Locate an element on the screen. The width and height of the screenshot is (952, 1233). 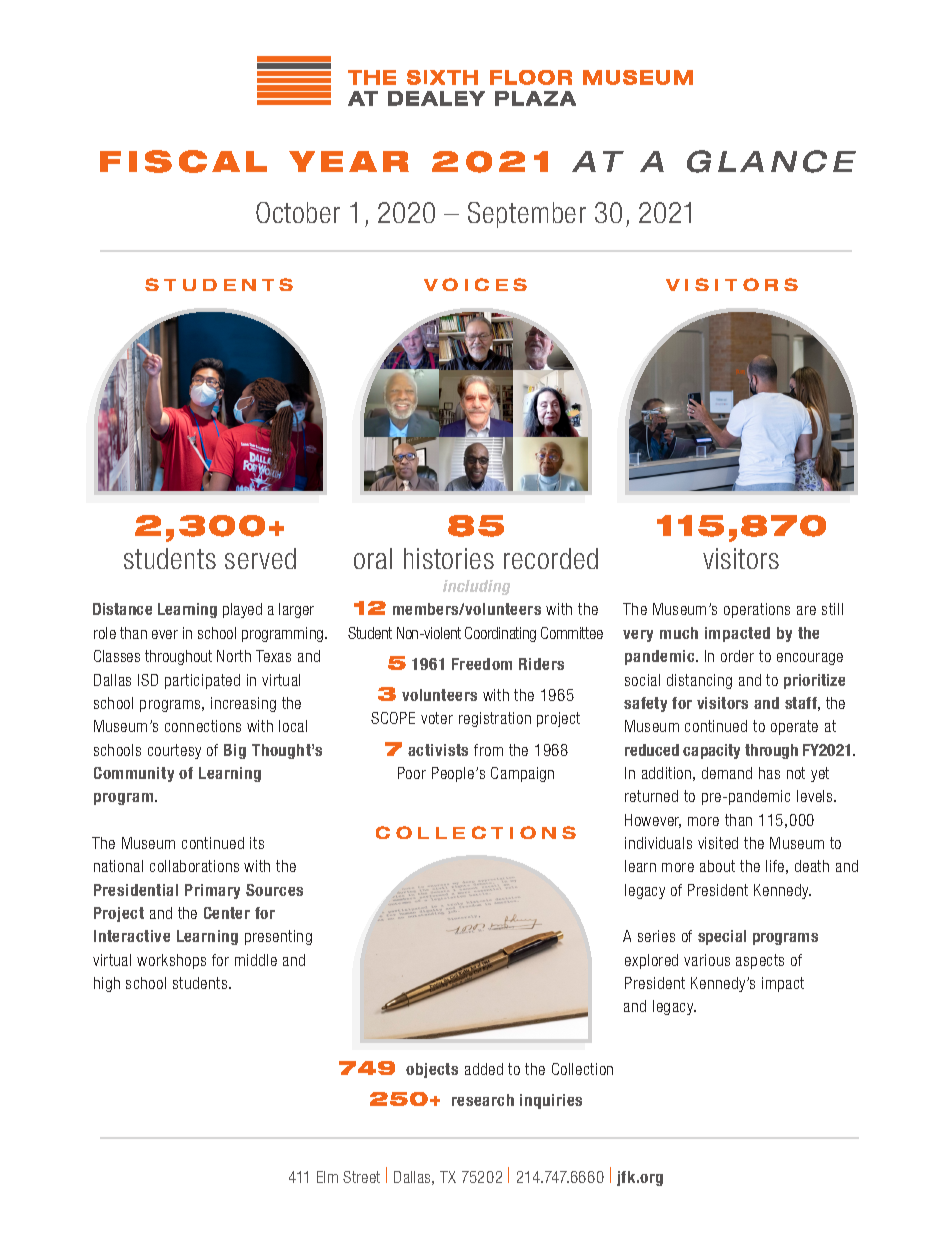
research is located at coordinates (483, 1100).
